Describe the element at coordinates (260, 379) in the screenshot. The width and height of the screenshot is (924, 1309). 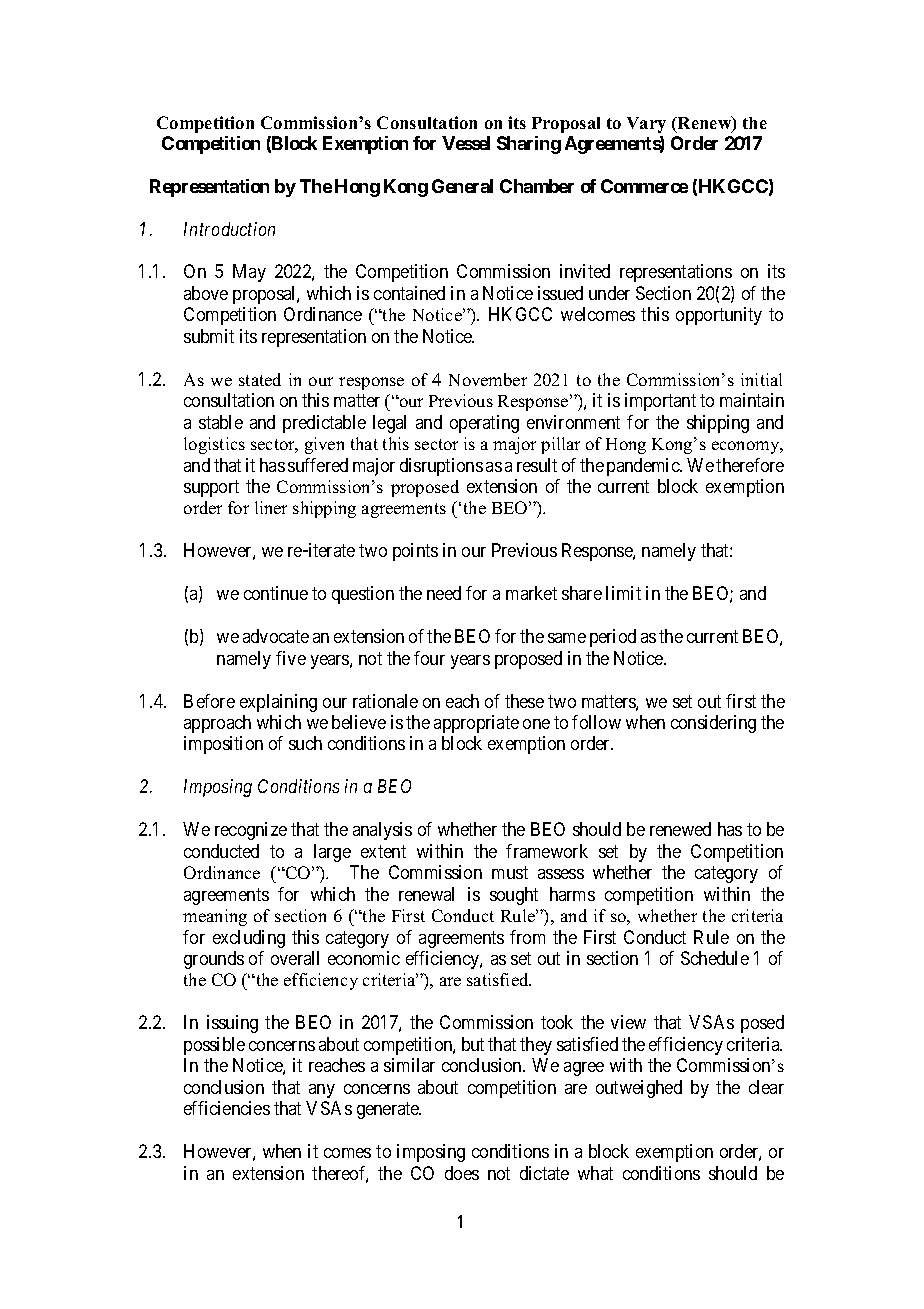
I see `stated` at that location.
